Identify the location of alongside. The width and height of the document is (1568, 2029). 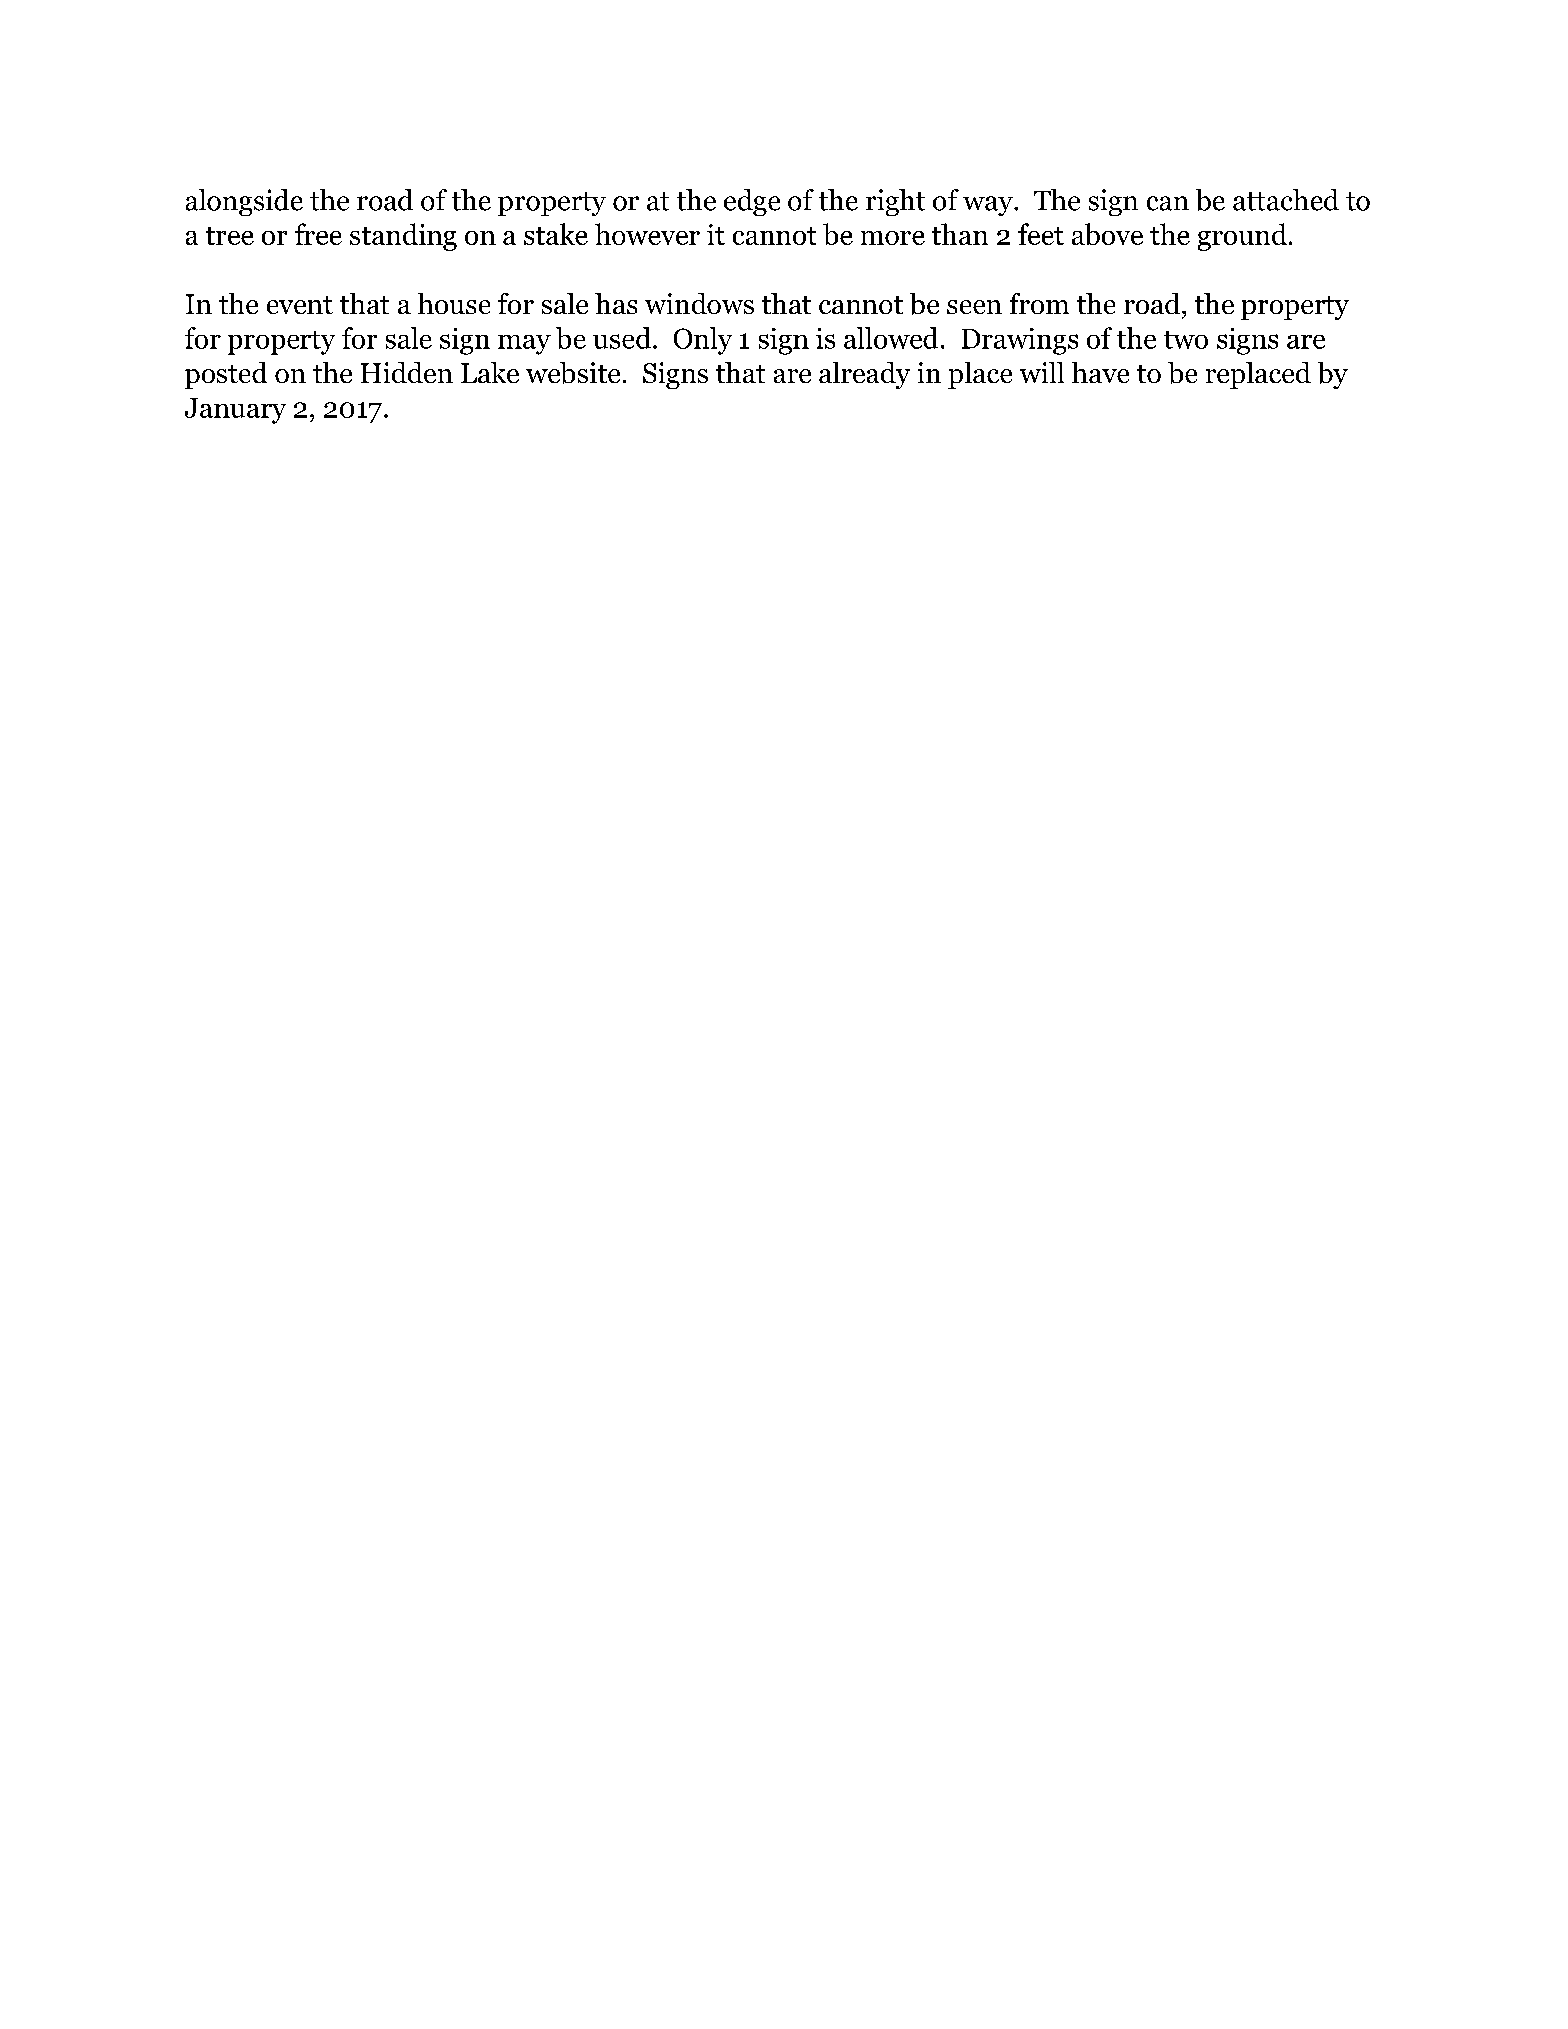
(244, 202).
